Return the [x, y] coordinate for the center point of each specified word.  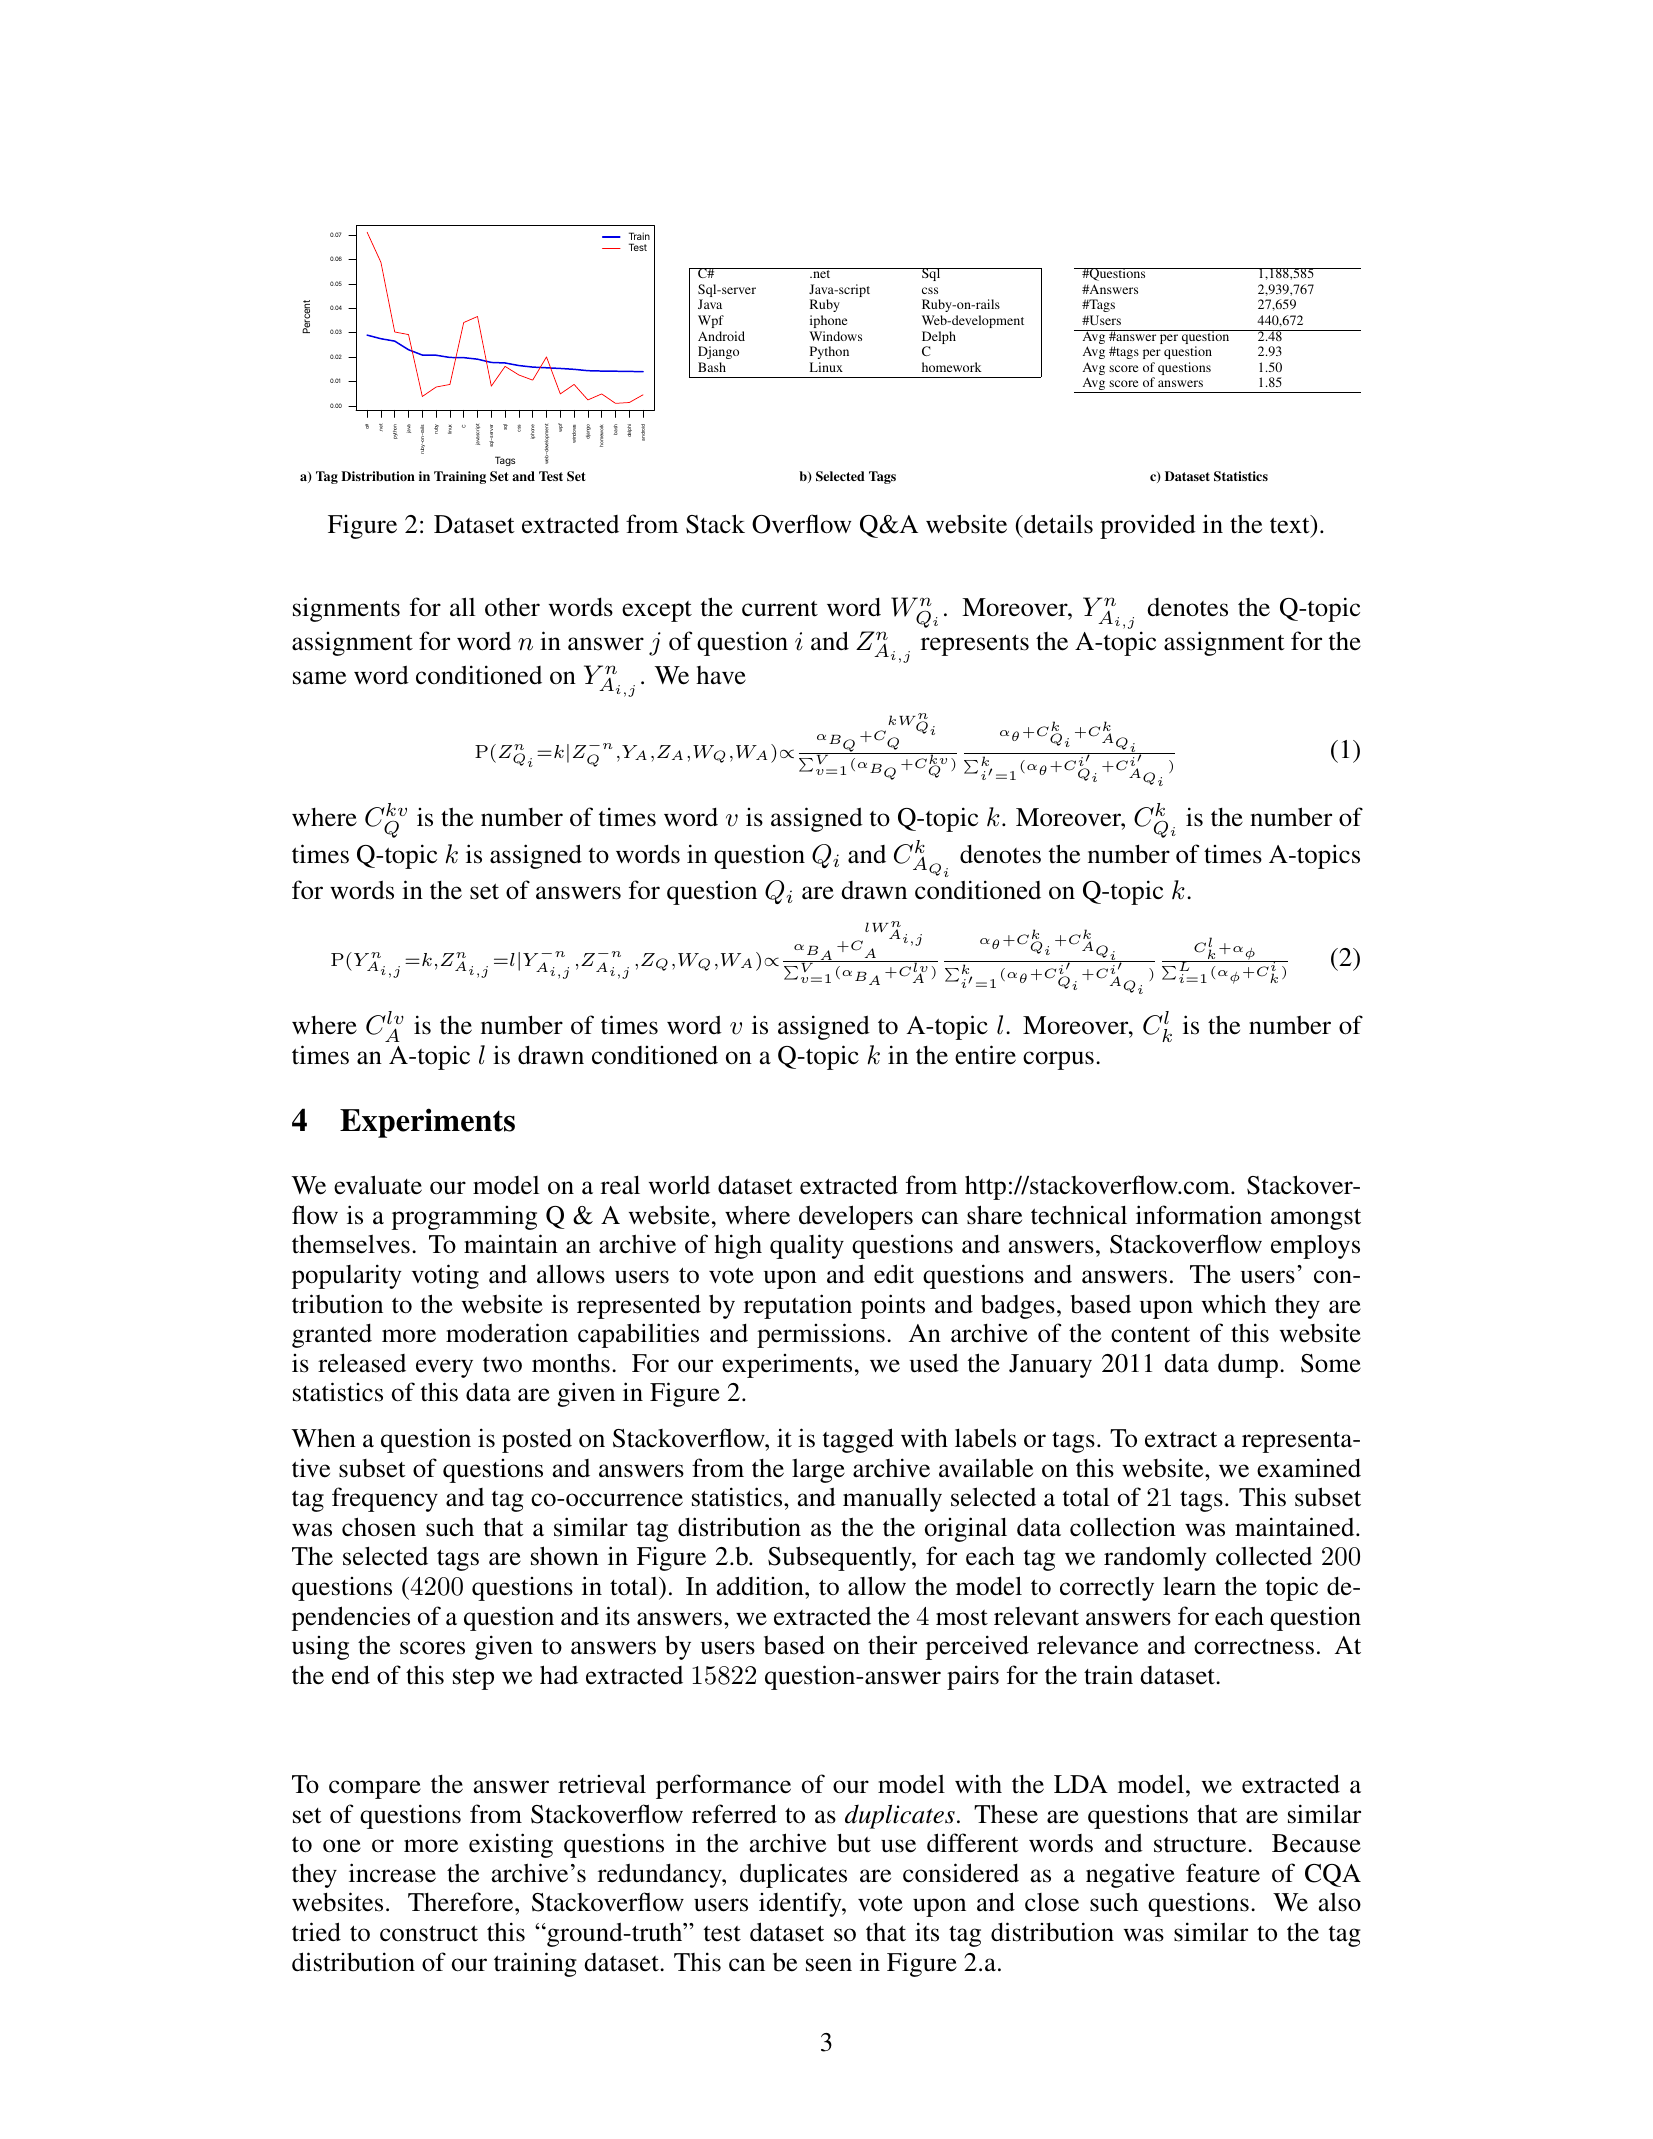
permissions [821, 1335]
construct [429, 1933]
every [444, 1368]
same [319, 678]
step [473, 1679]
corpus [1058, 1060]
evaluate [378, 1185]
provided [1148, 526]
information [1199, 1215]
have [721, 675]
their [892, 1645]
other [512, 607]
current [780, 609]
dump [1249, 1365]
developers [856, 1217]
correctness [1254, 1647]
